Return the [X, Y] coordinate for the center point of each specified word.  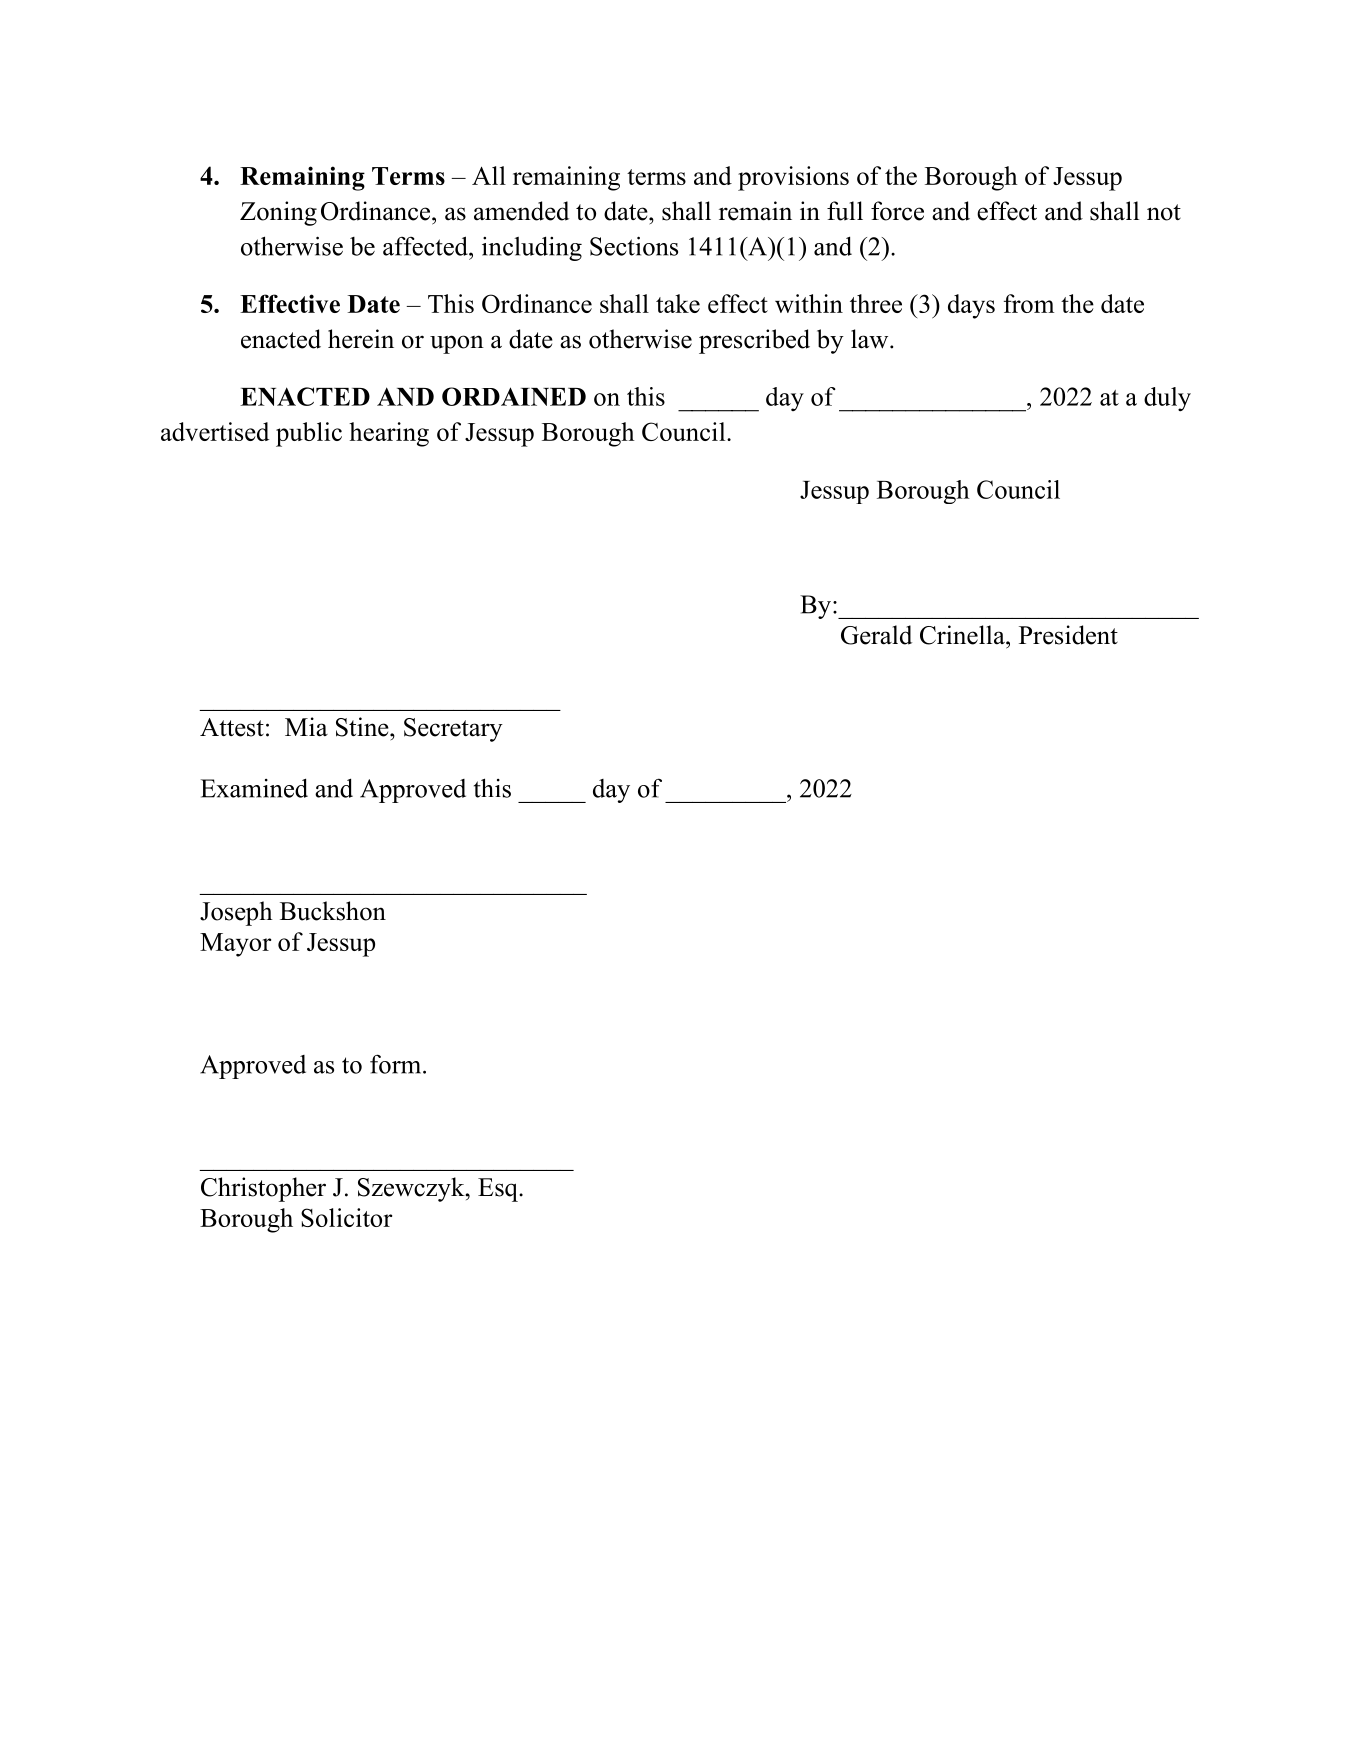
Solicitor [346, 1217]
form [397, 1064]
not [1164, 212]
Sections [634, 246]
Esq [499, 1190]
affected [426, 246]
